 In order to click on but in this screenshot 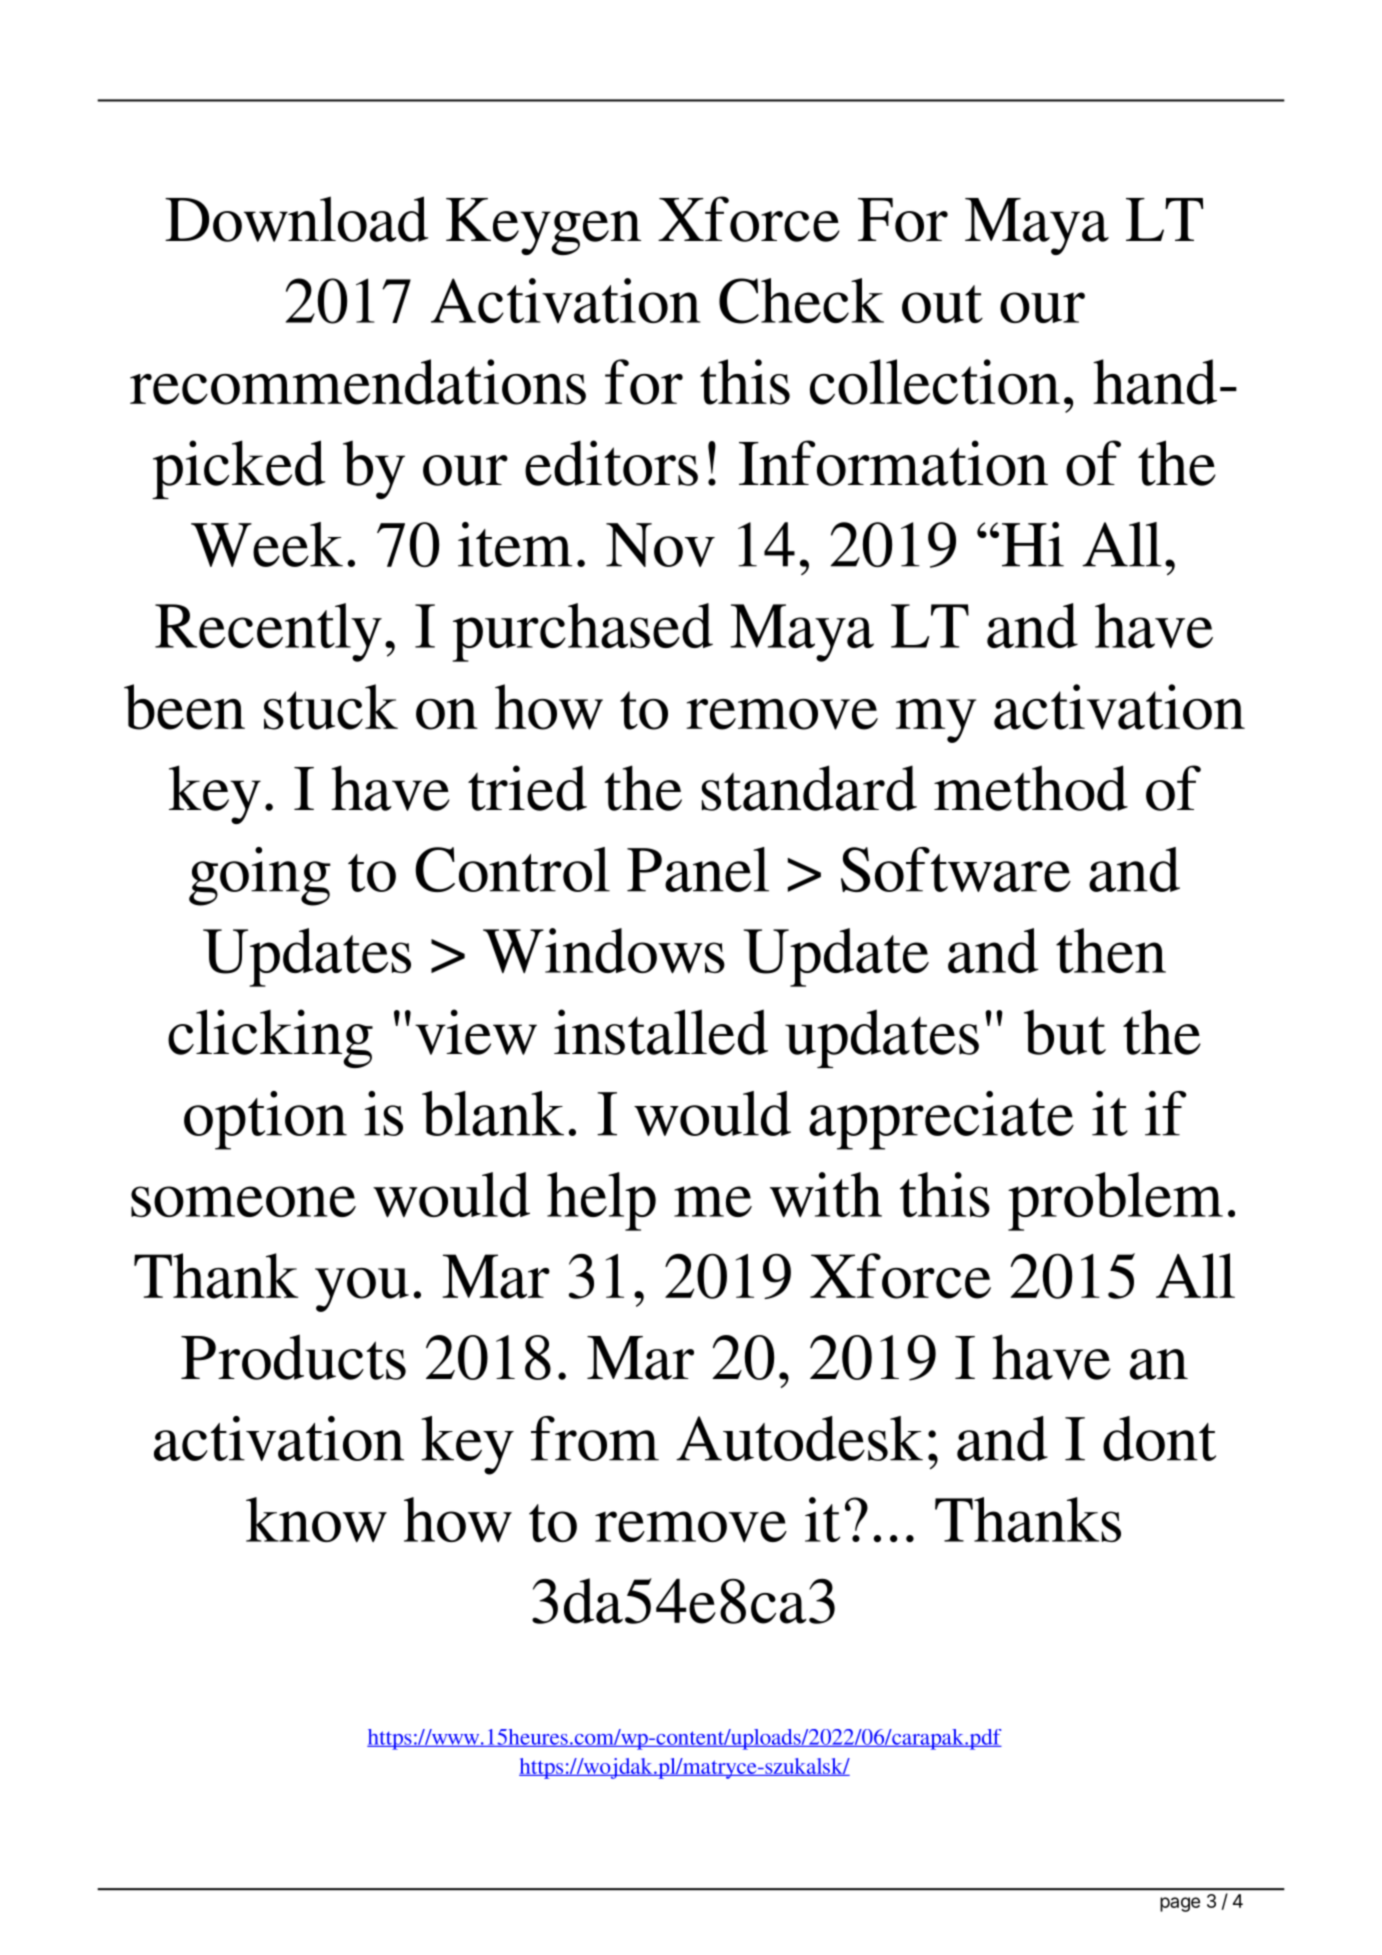, I will do `click(1065, 1032)`.
